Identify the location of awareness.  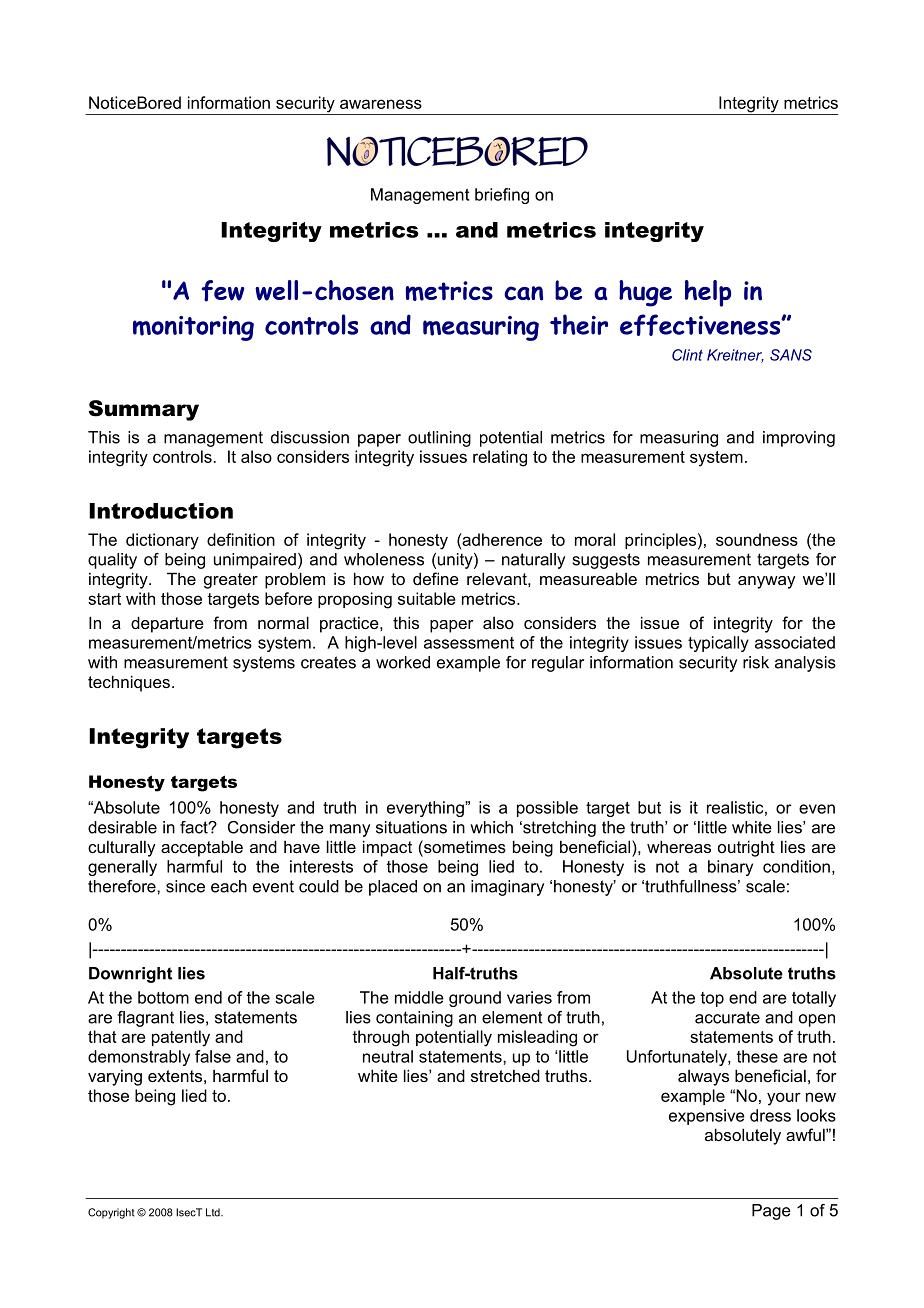
(381, 104).
